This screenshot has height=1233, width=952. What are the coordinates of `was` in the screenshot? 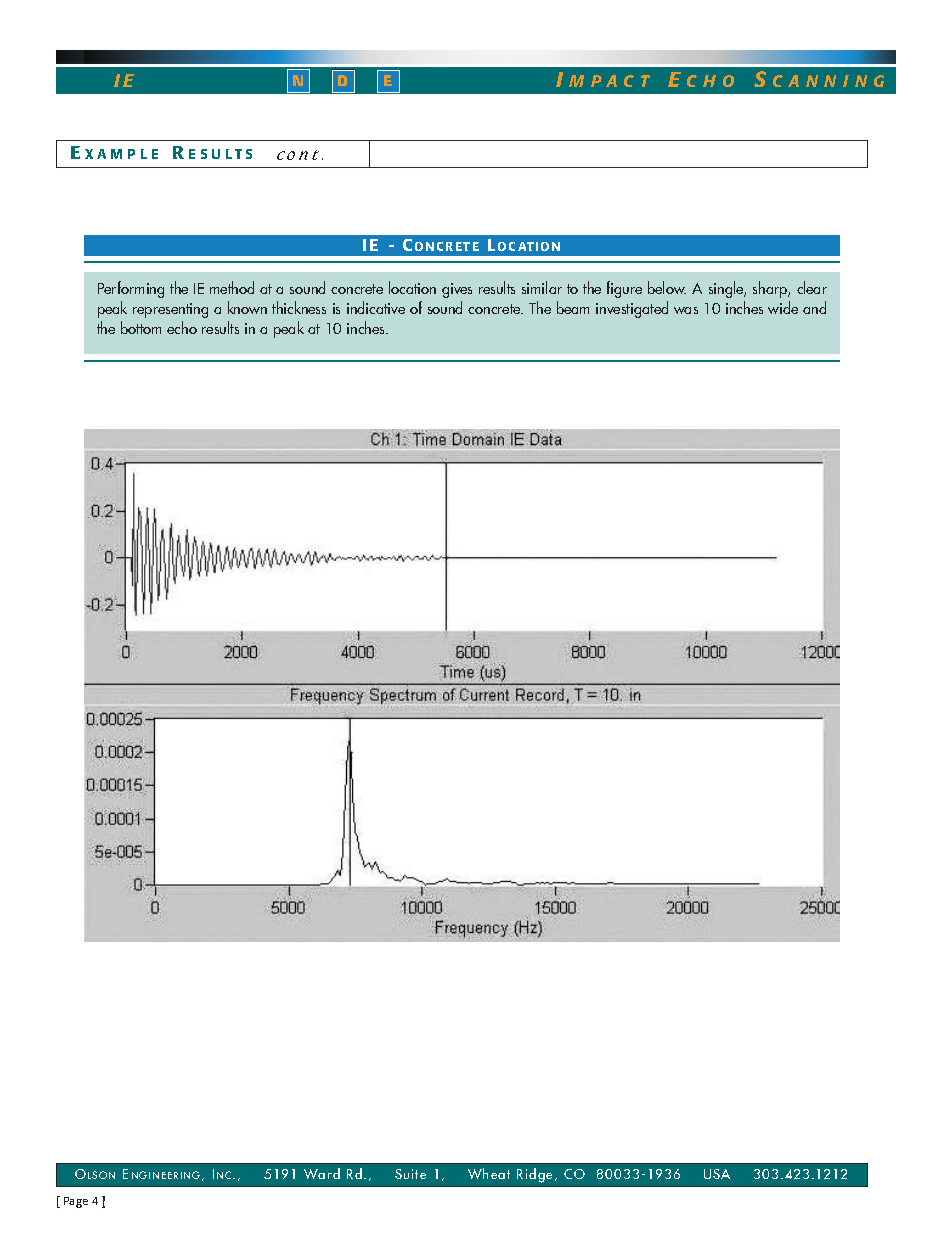 It's located at (686, 310).
